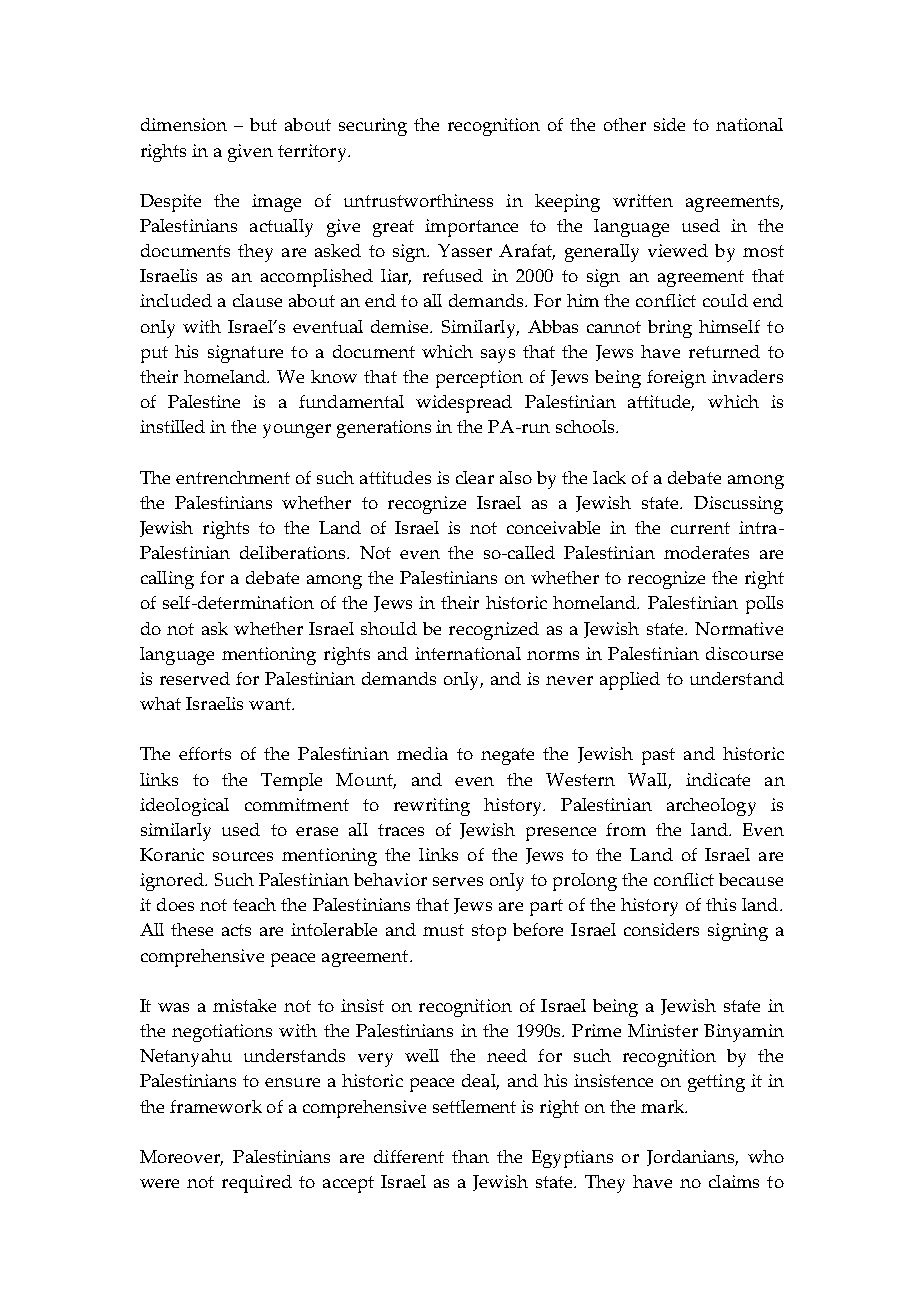  I want to click on should, so click(389, 628).
